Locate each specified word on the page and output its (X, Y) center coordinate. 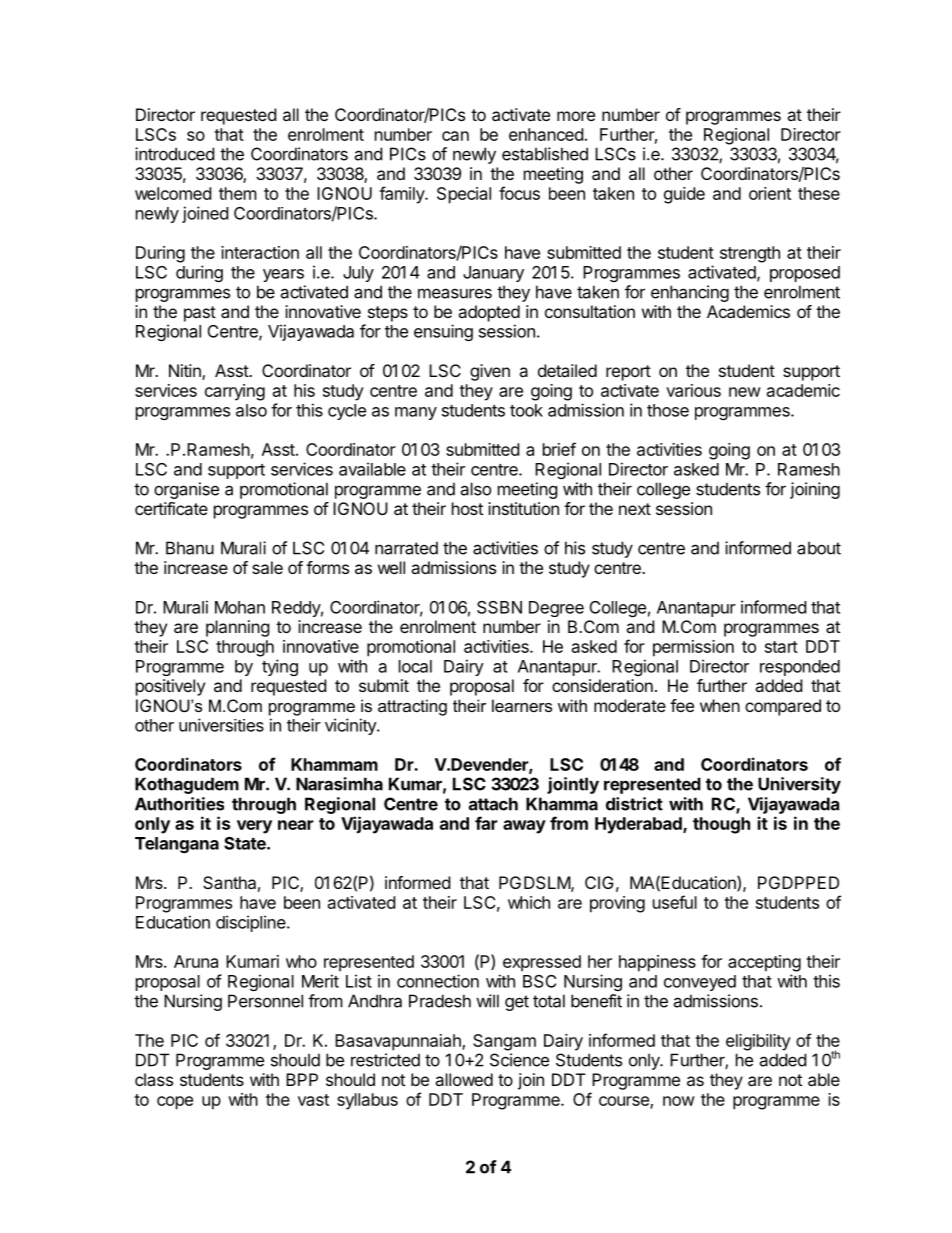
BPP (302, 1079)
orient (770, 193)
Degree (556, 609)
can (455, 136)
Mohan (240, 607)
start (781, 647)
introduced (174, 154)
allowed (464, 1079)
